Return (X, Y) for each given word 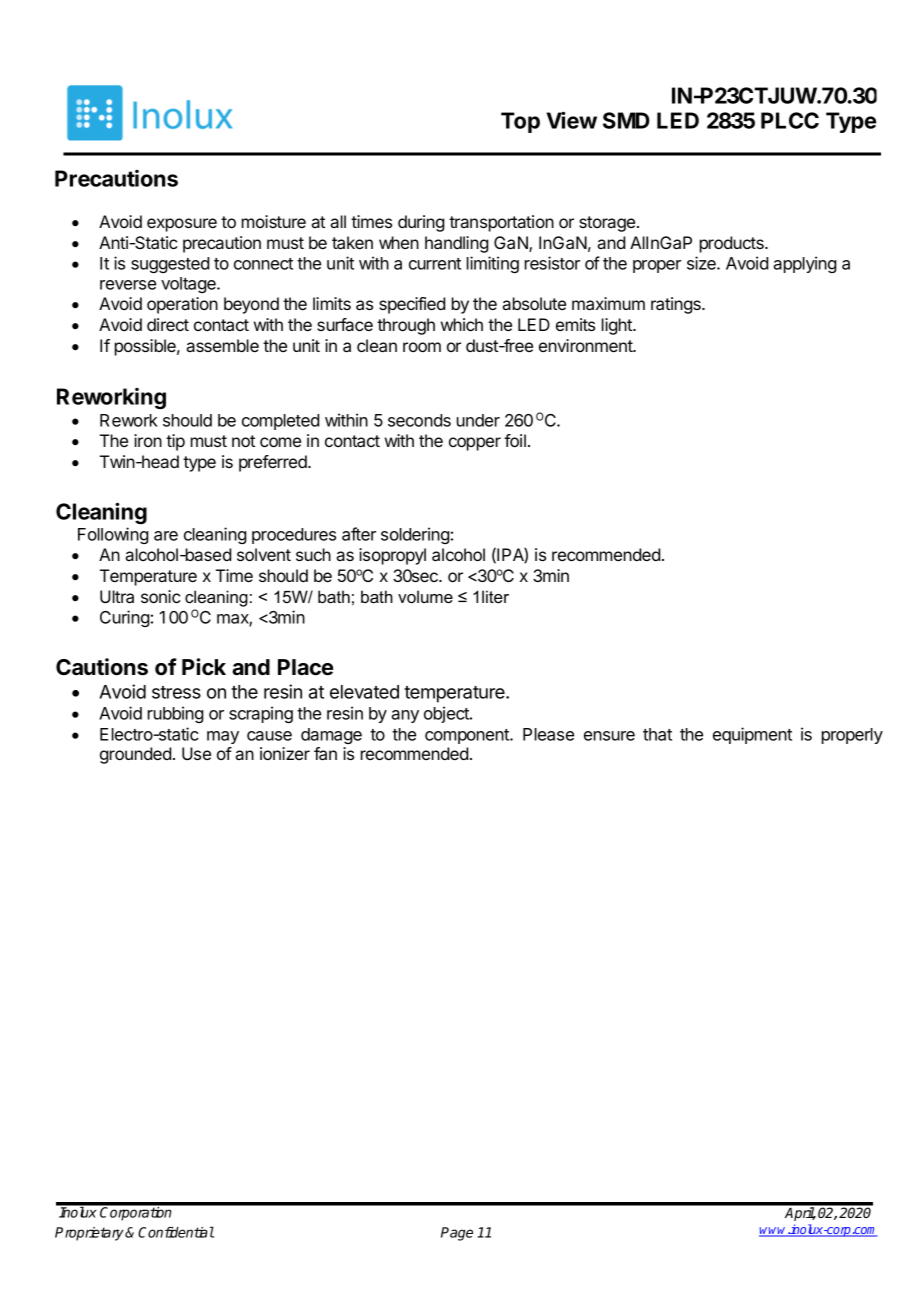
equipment (752, 735)
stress (176, 692)
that (657, 734)
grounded (135, 755)
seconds (419, 420)
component (468, 736)
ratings (677, 305)
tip (175, 442)
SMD (626, 120)
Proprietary (90, 1234)
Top (520, 122)
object (447, 714)
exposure (182, 225)
